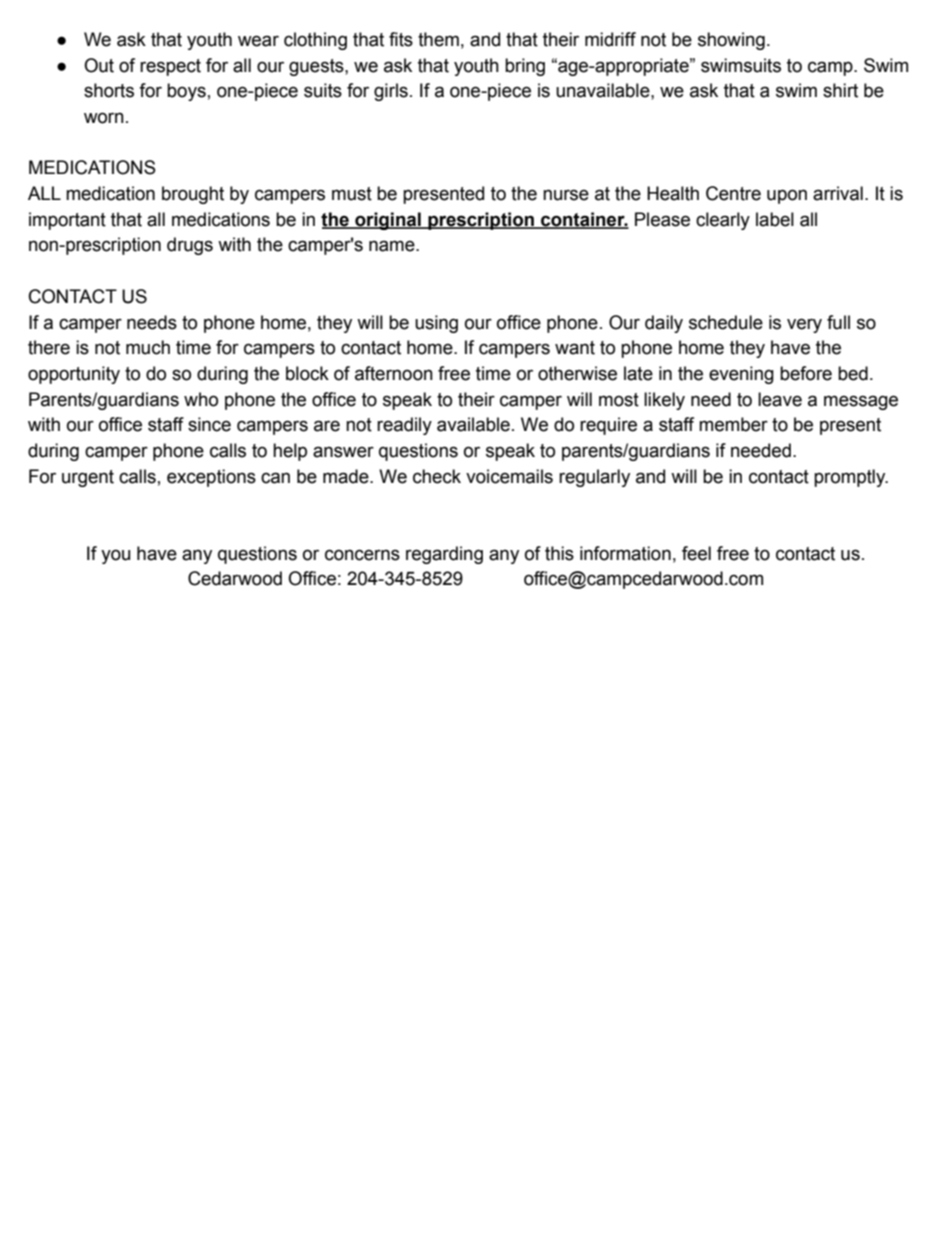  I want to click on respect, so click(170, 67).
